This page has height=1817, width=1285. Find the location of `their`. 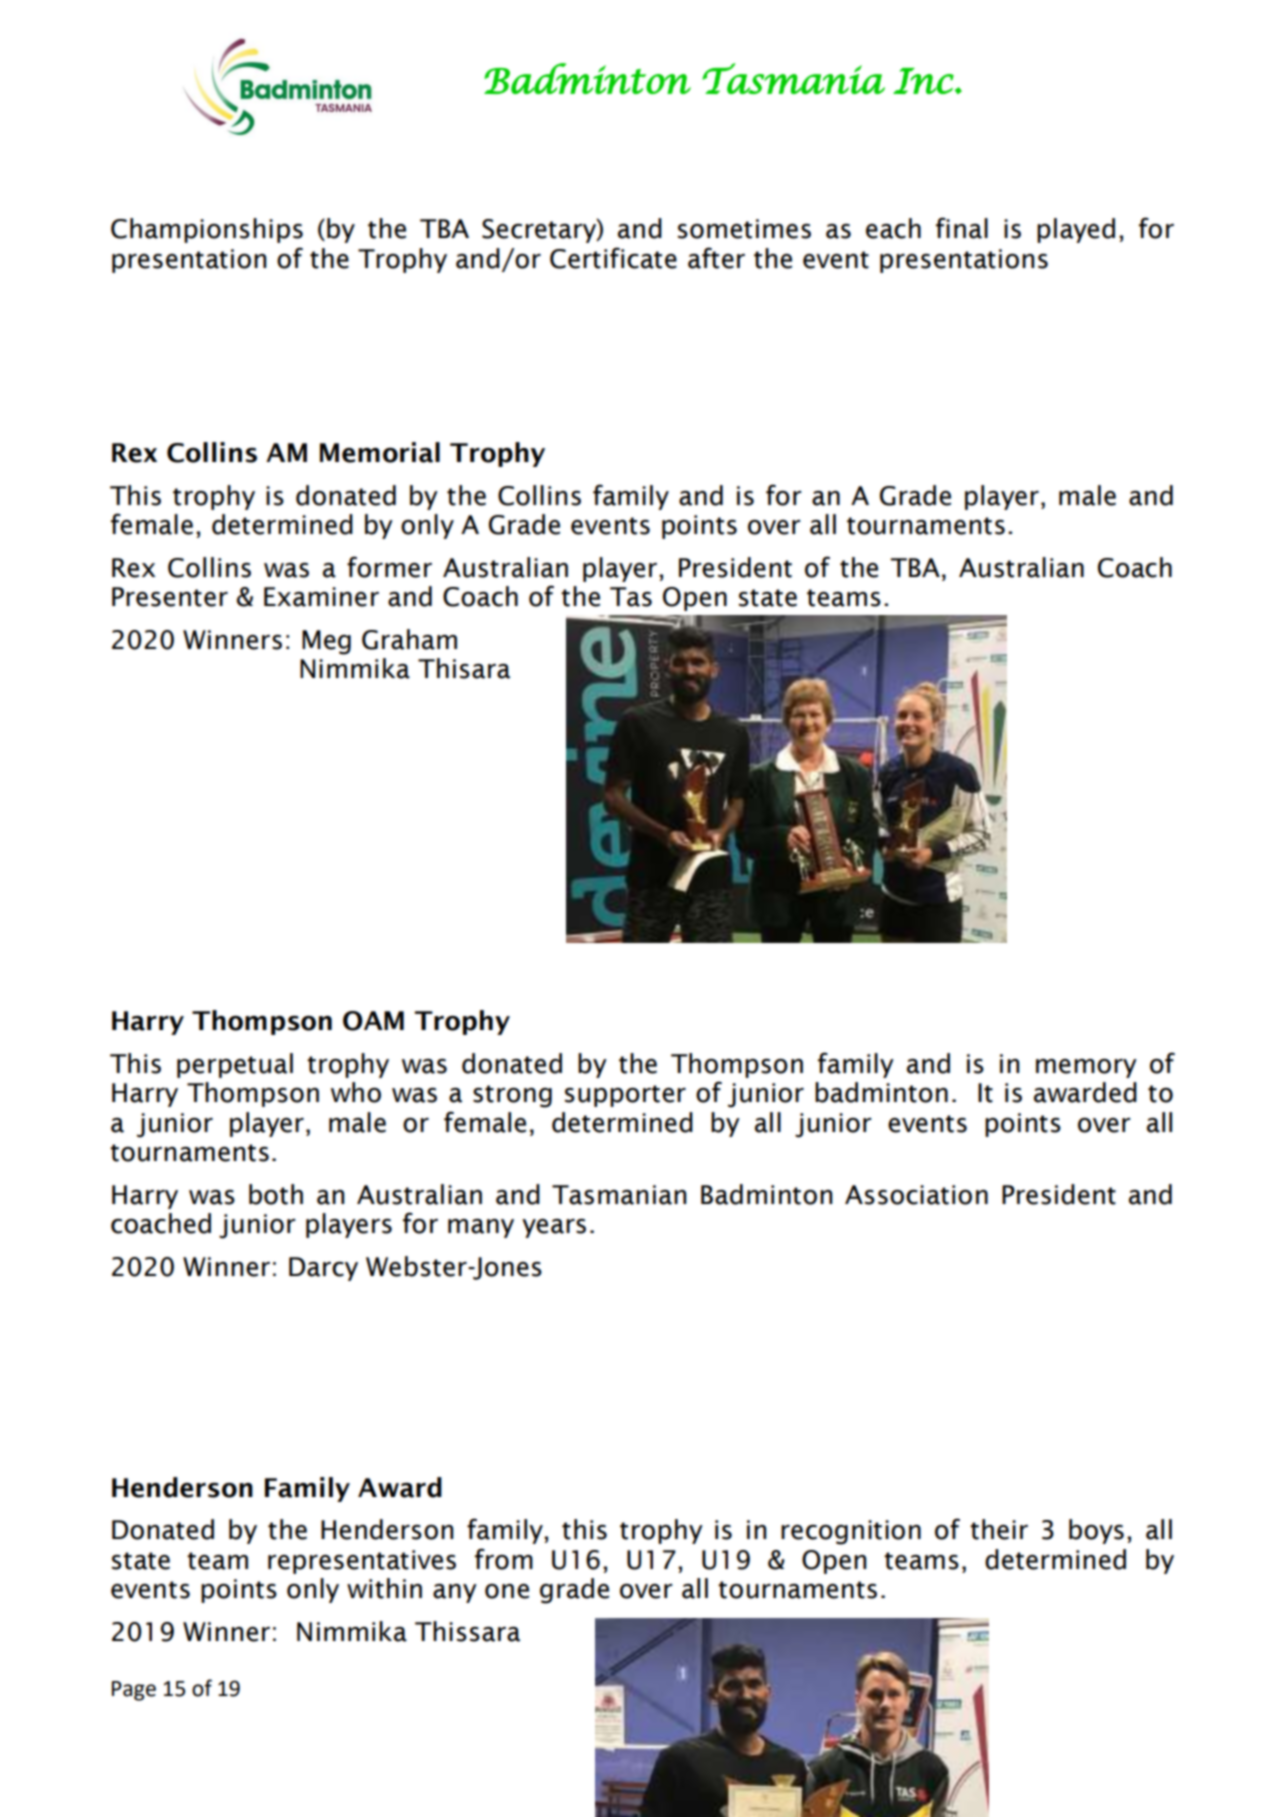

their is located at coordinates (999, 1529).
